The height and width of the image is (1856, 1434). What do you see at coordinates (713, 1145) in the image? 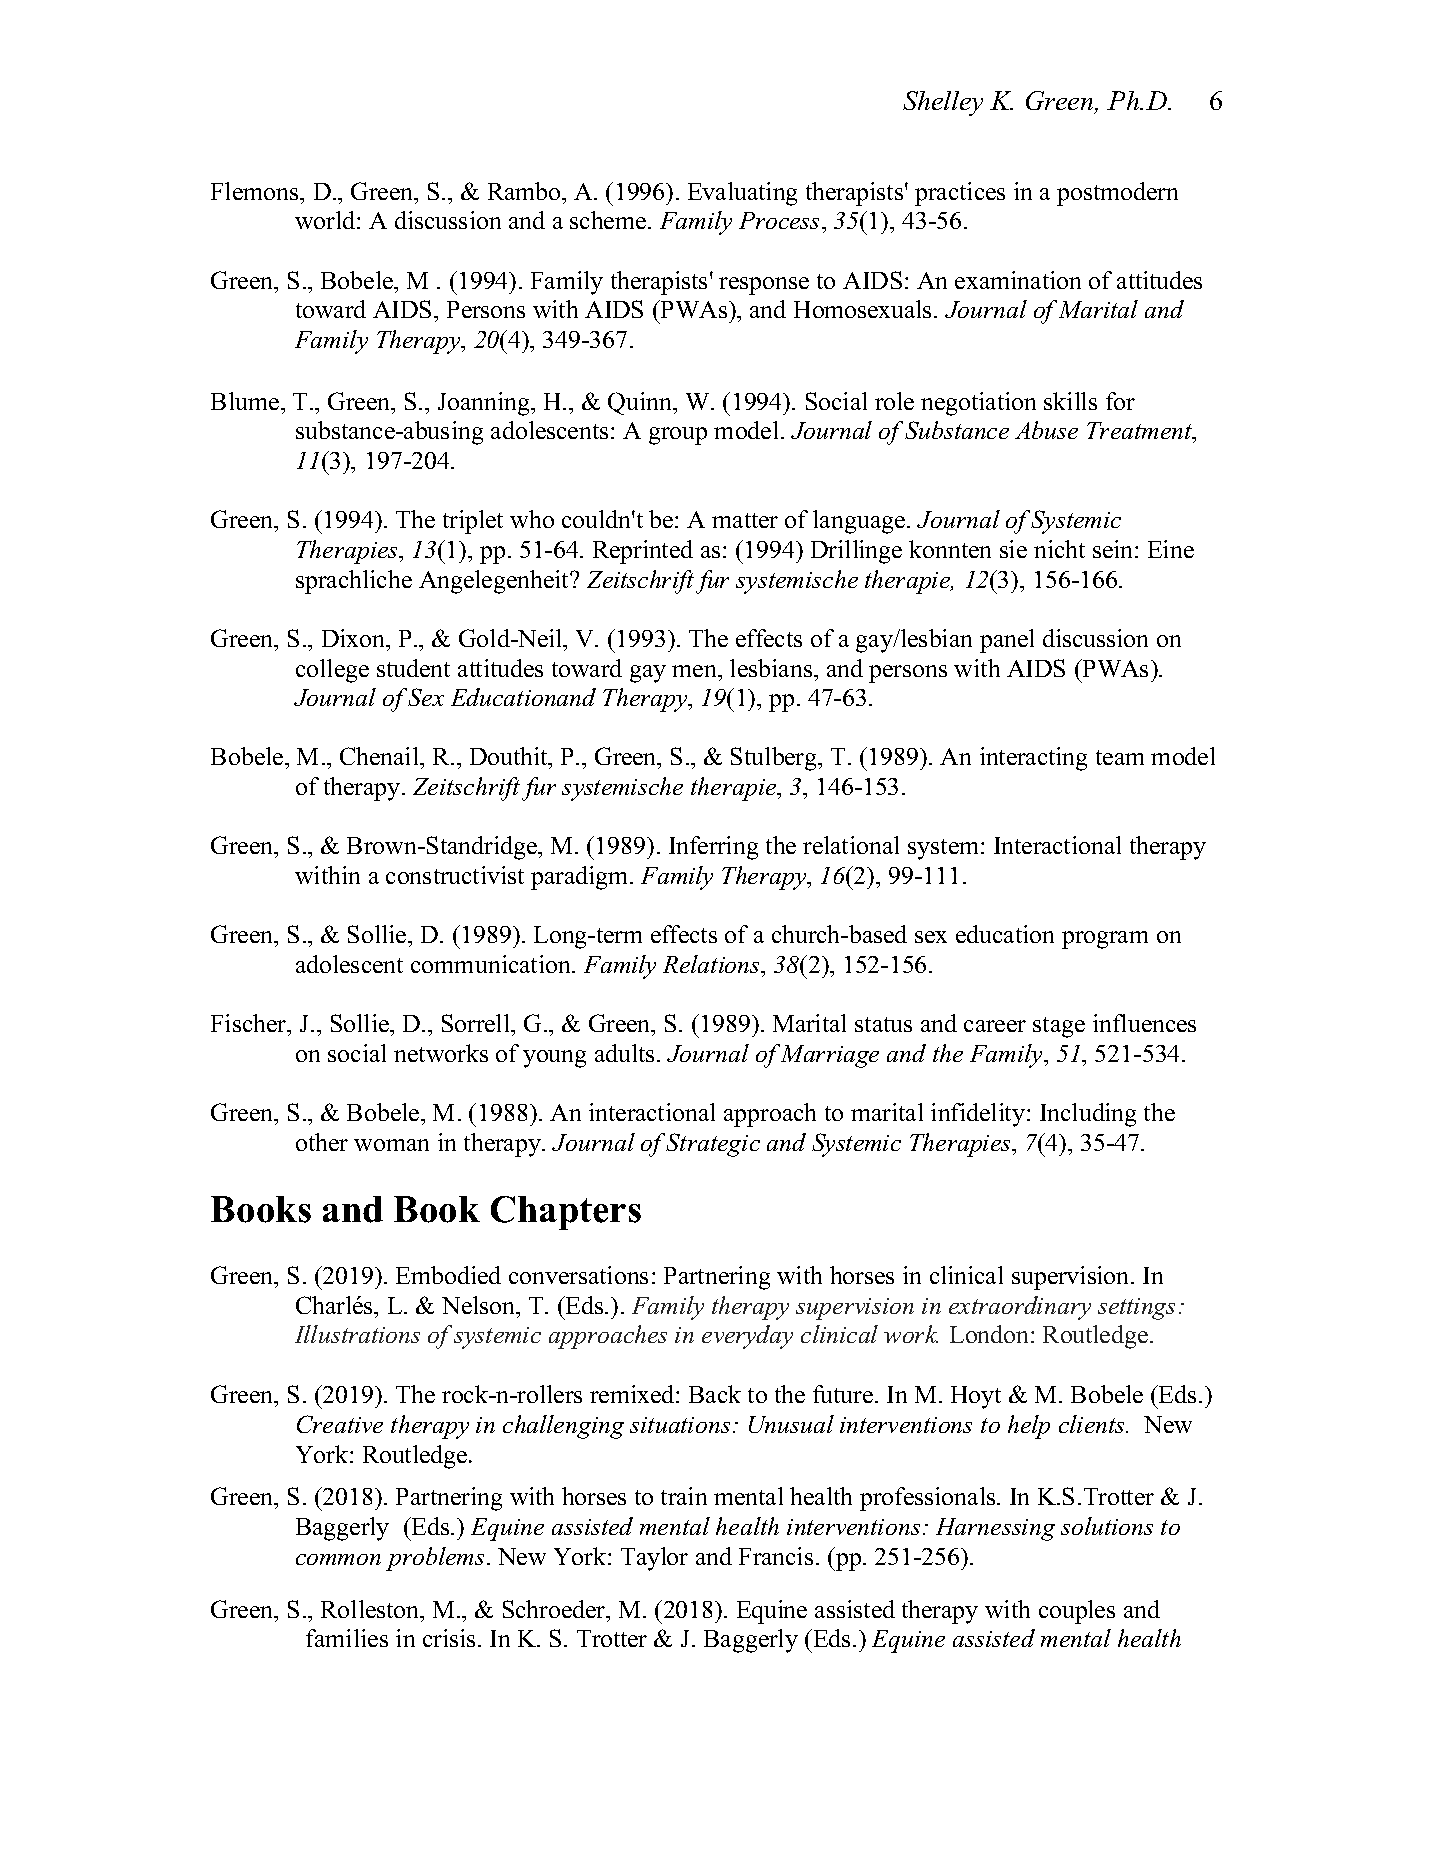
I see `Strategic` at bounding box center [713, 1145].
